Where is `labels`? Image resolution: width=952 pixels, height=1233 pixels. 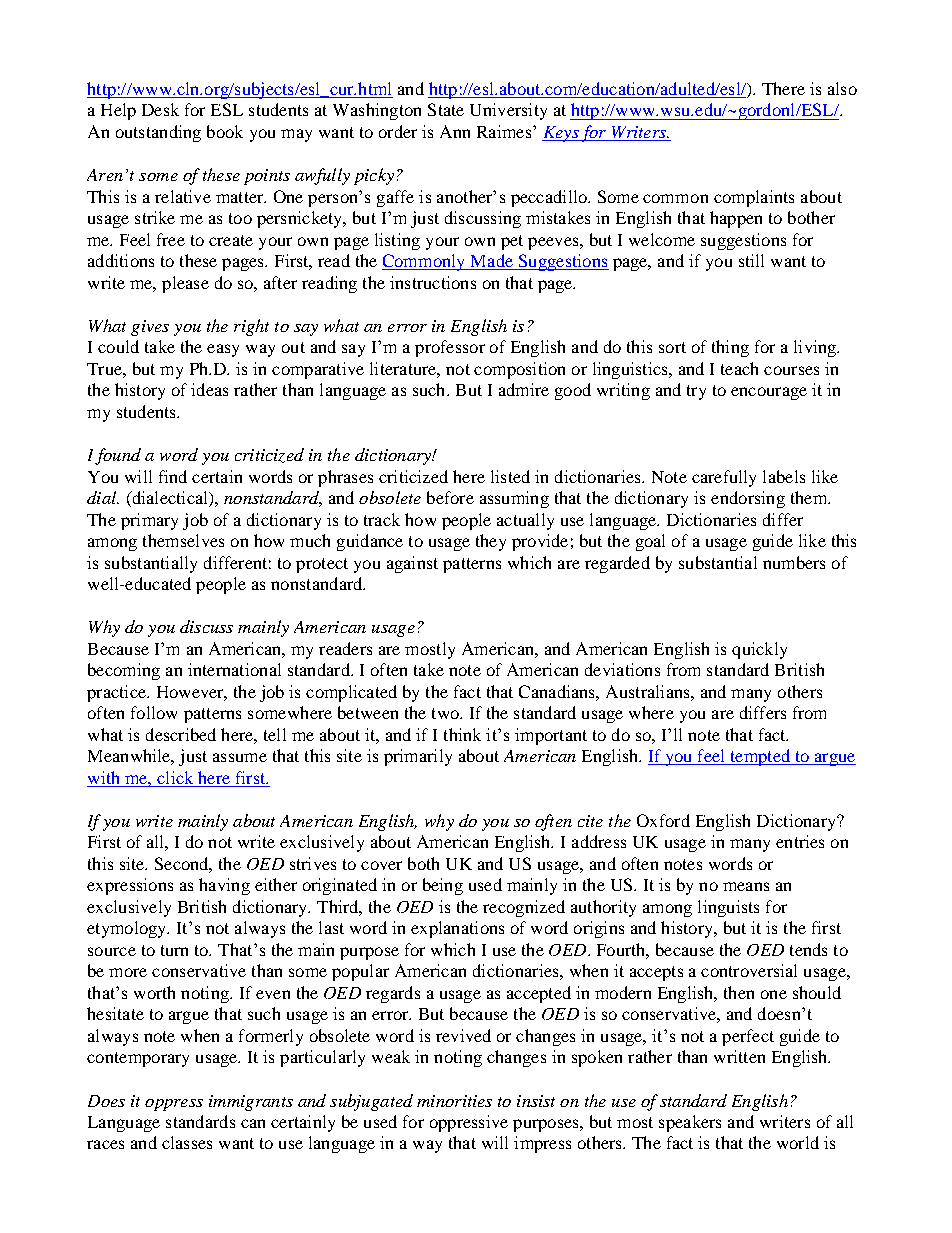 labels is located at coordinates (784, 476).
